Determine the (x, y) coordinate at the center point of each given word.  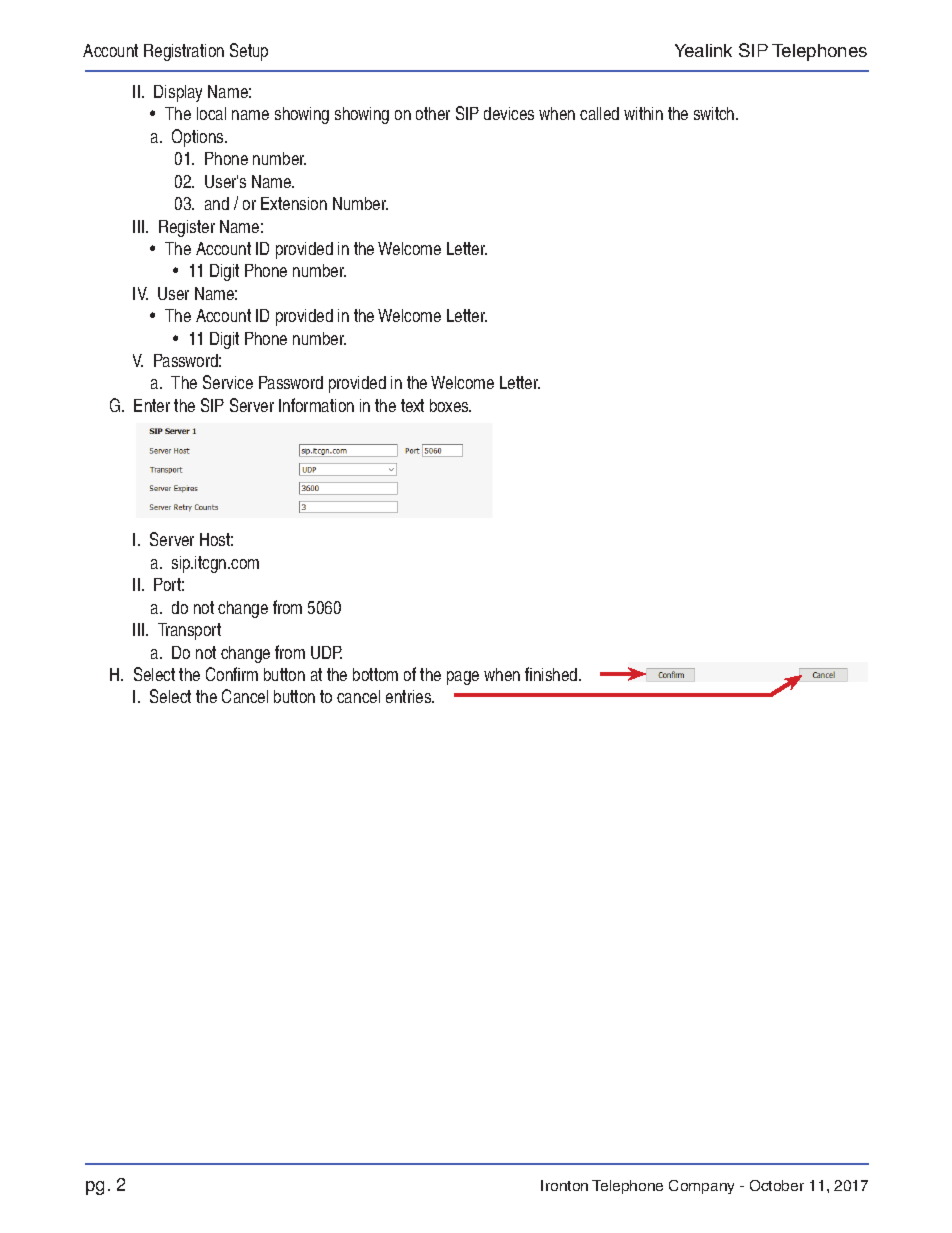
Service (228, 382)
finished (552, 674)
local (211, 113)
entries (410, 696)
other (433, 113)
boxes (450, 405)
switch (715, 113)
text (412, 405)
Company (701, 1187)
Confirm (232, 674)
